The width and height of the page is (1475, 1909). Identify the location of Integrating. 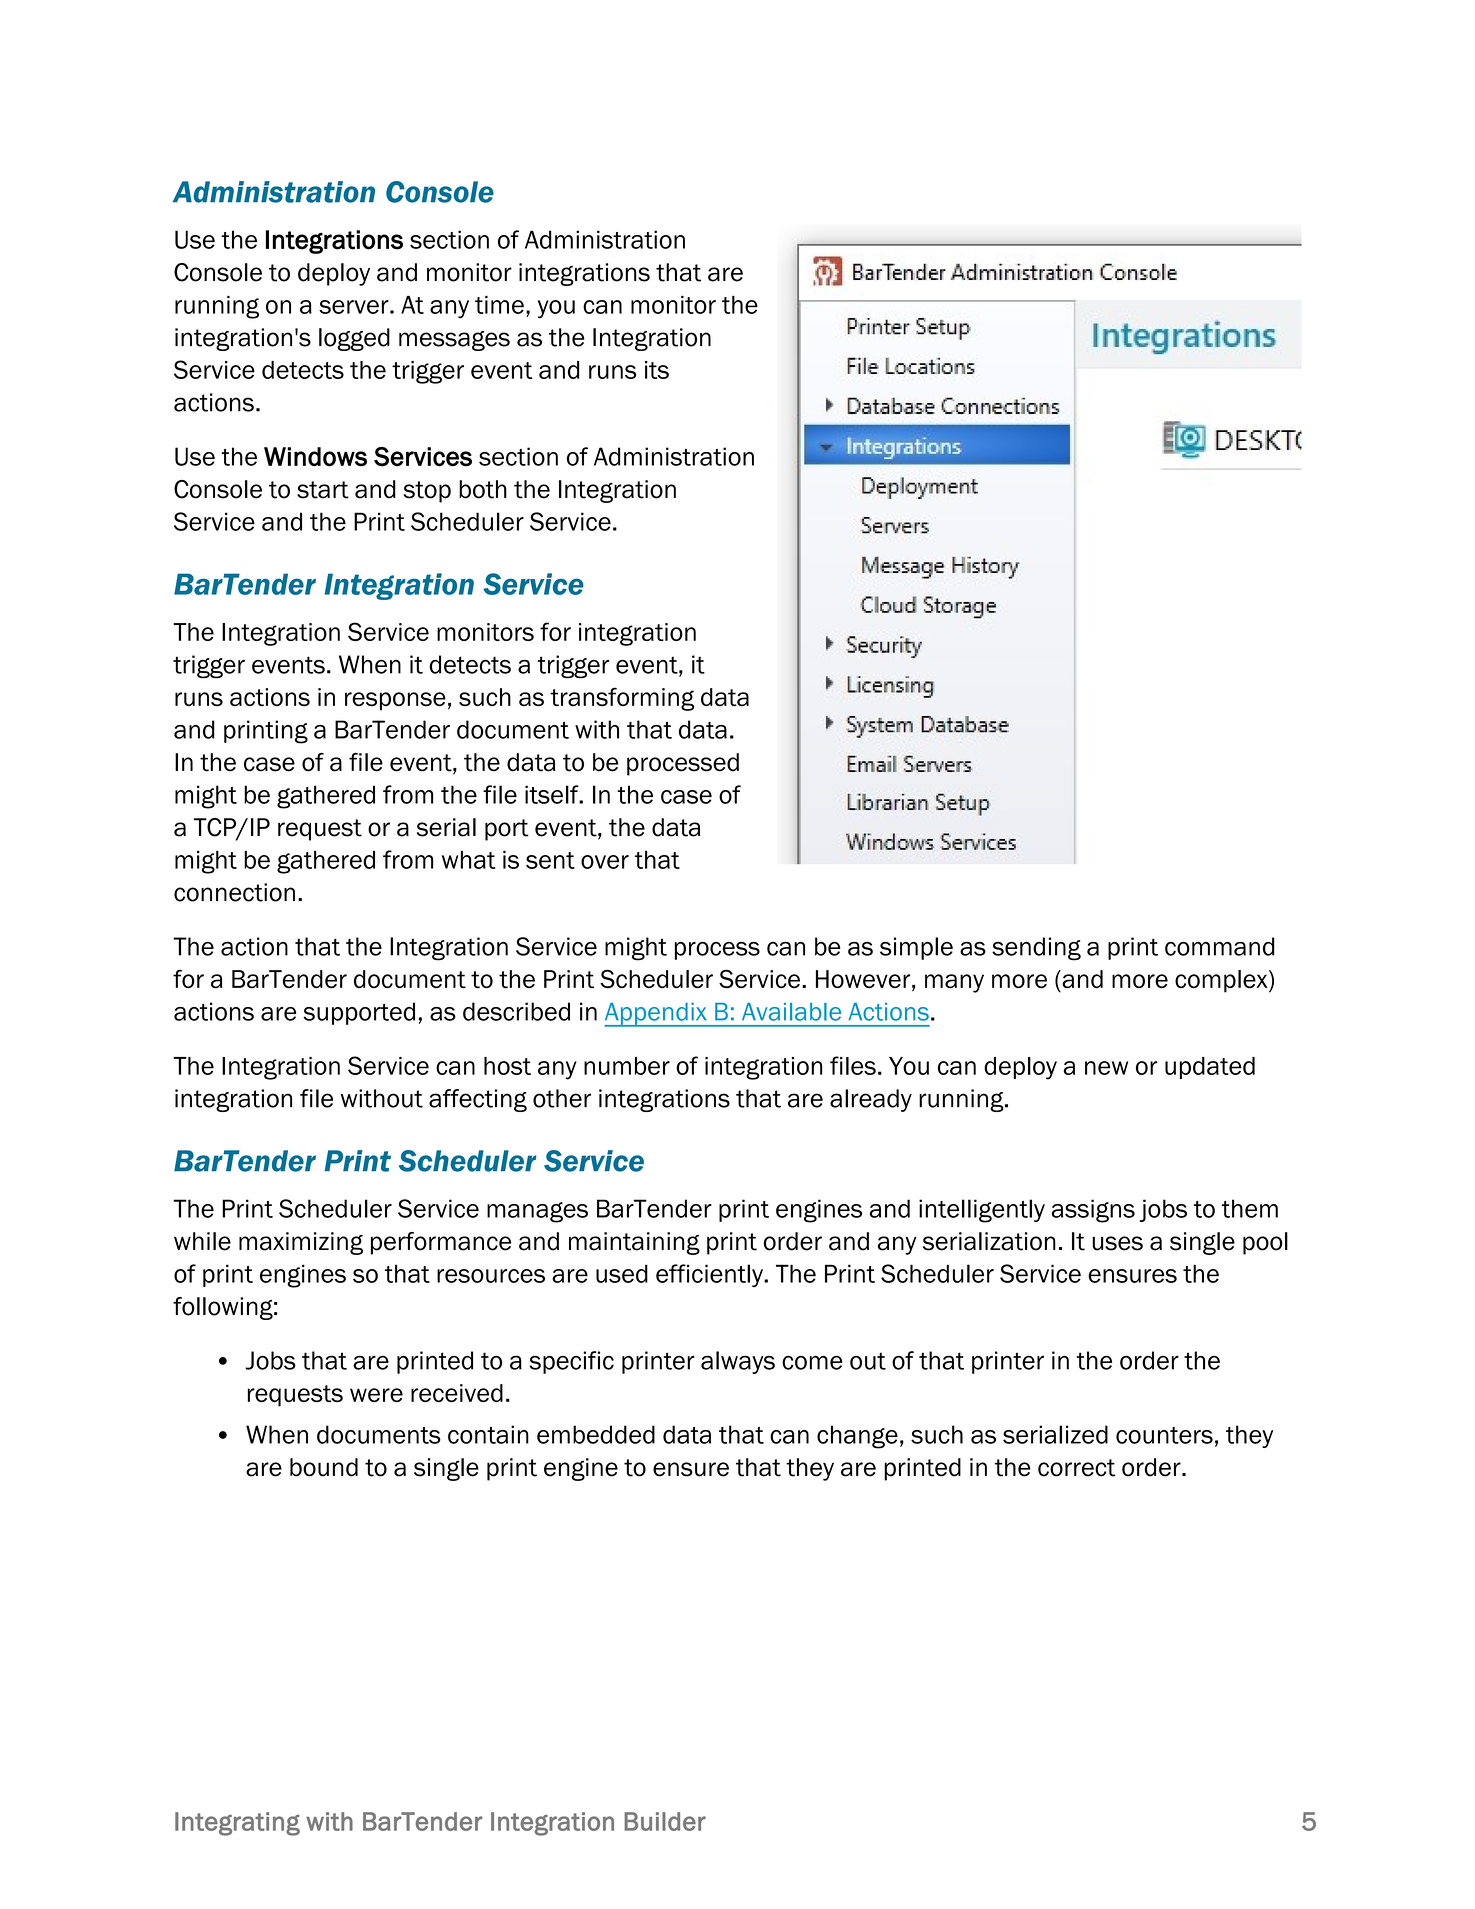
(237, 1824).
